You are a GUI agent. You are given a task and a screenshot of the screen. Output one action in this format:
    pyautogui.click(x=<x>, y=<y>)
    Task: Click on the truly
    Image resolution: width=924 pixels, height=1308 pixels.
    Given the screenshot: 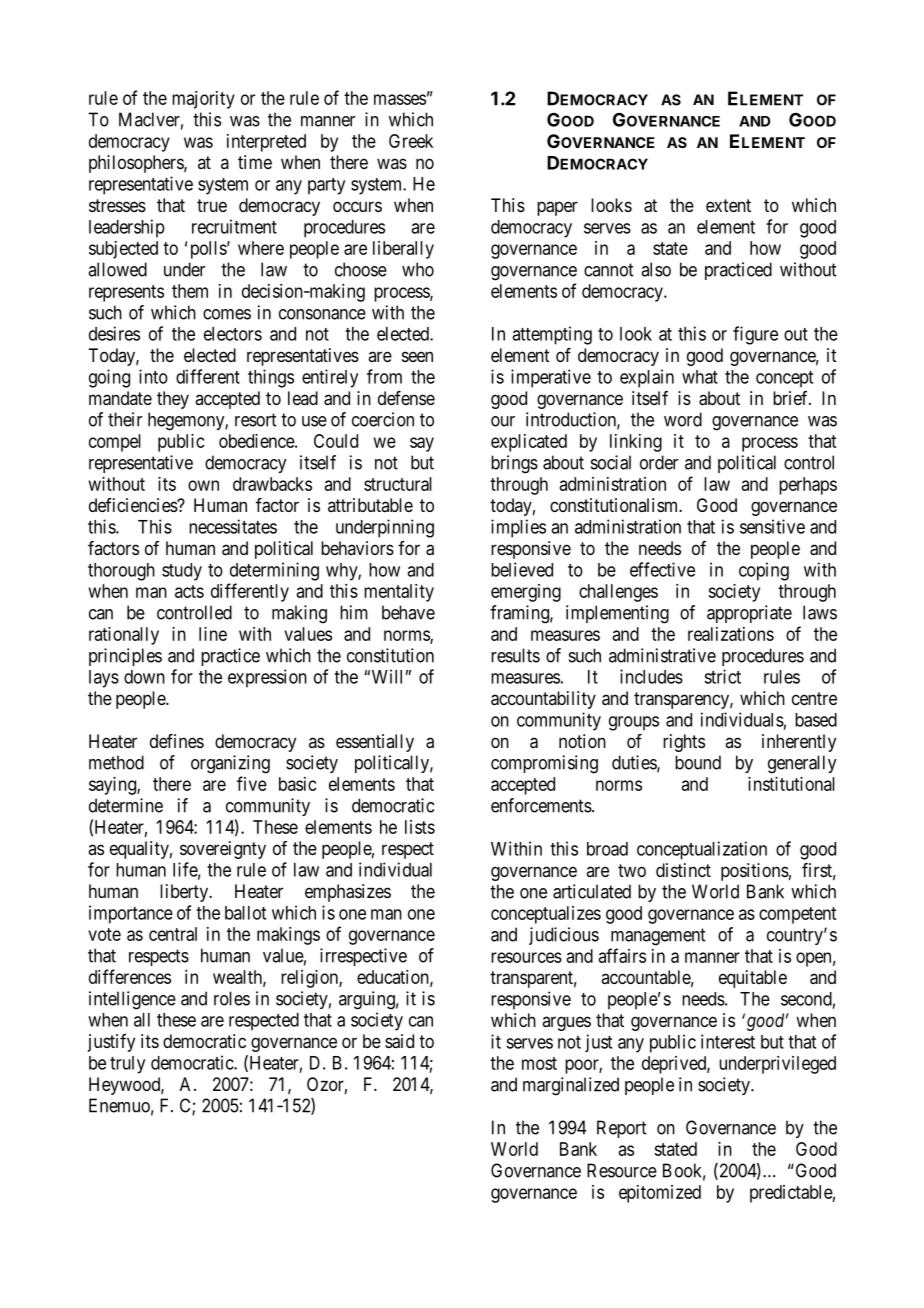 What is the action you would take?
    pyautogui.click(x=127, y=1065)
